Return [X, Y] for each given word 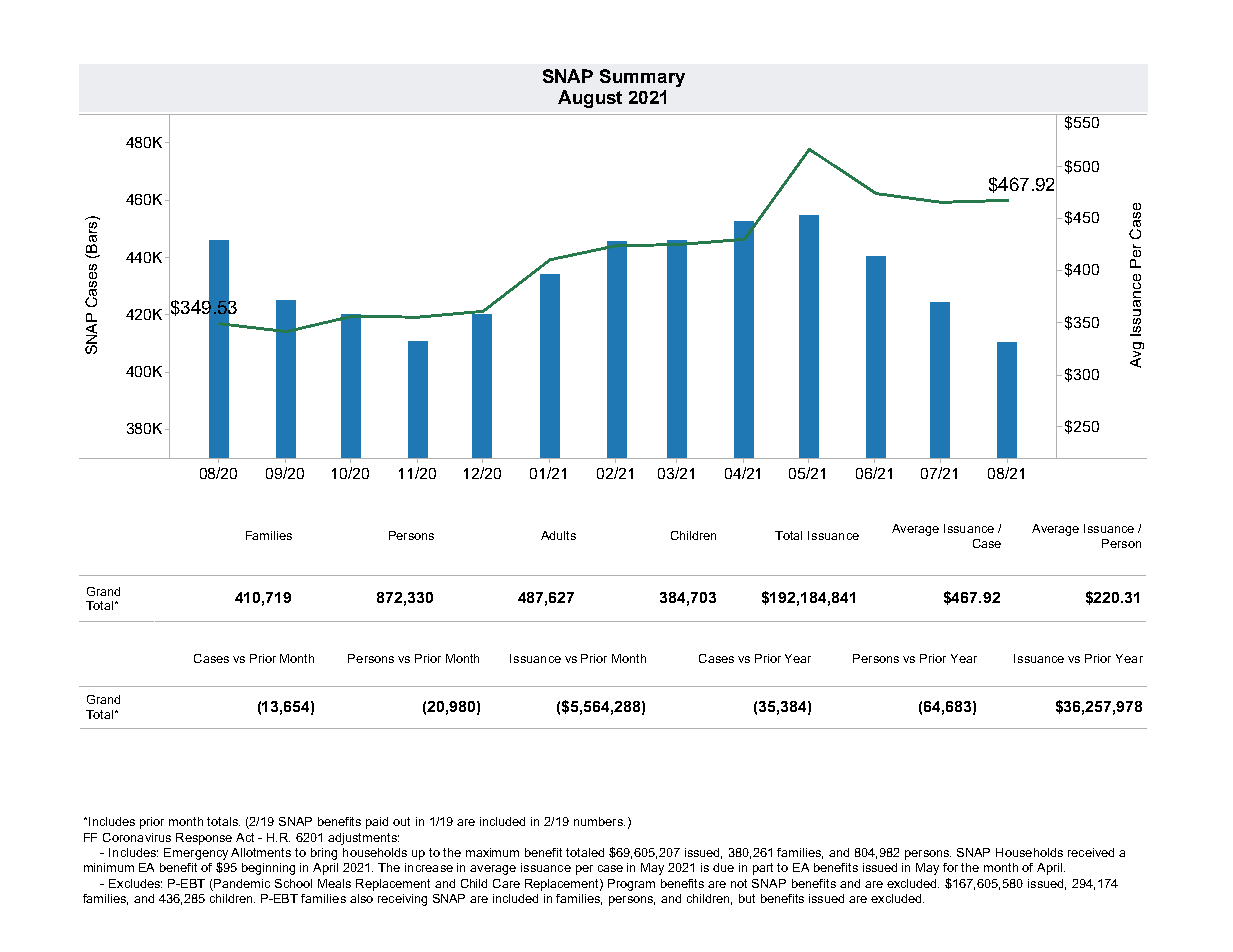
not [739, 883]
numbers [599, 821]
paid [377, 823]
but [747, 898]
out [401, 821]
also [361, 898]
